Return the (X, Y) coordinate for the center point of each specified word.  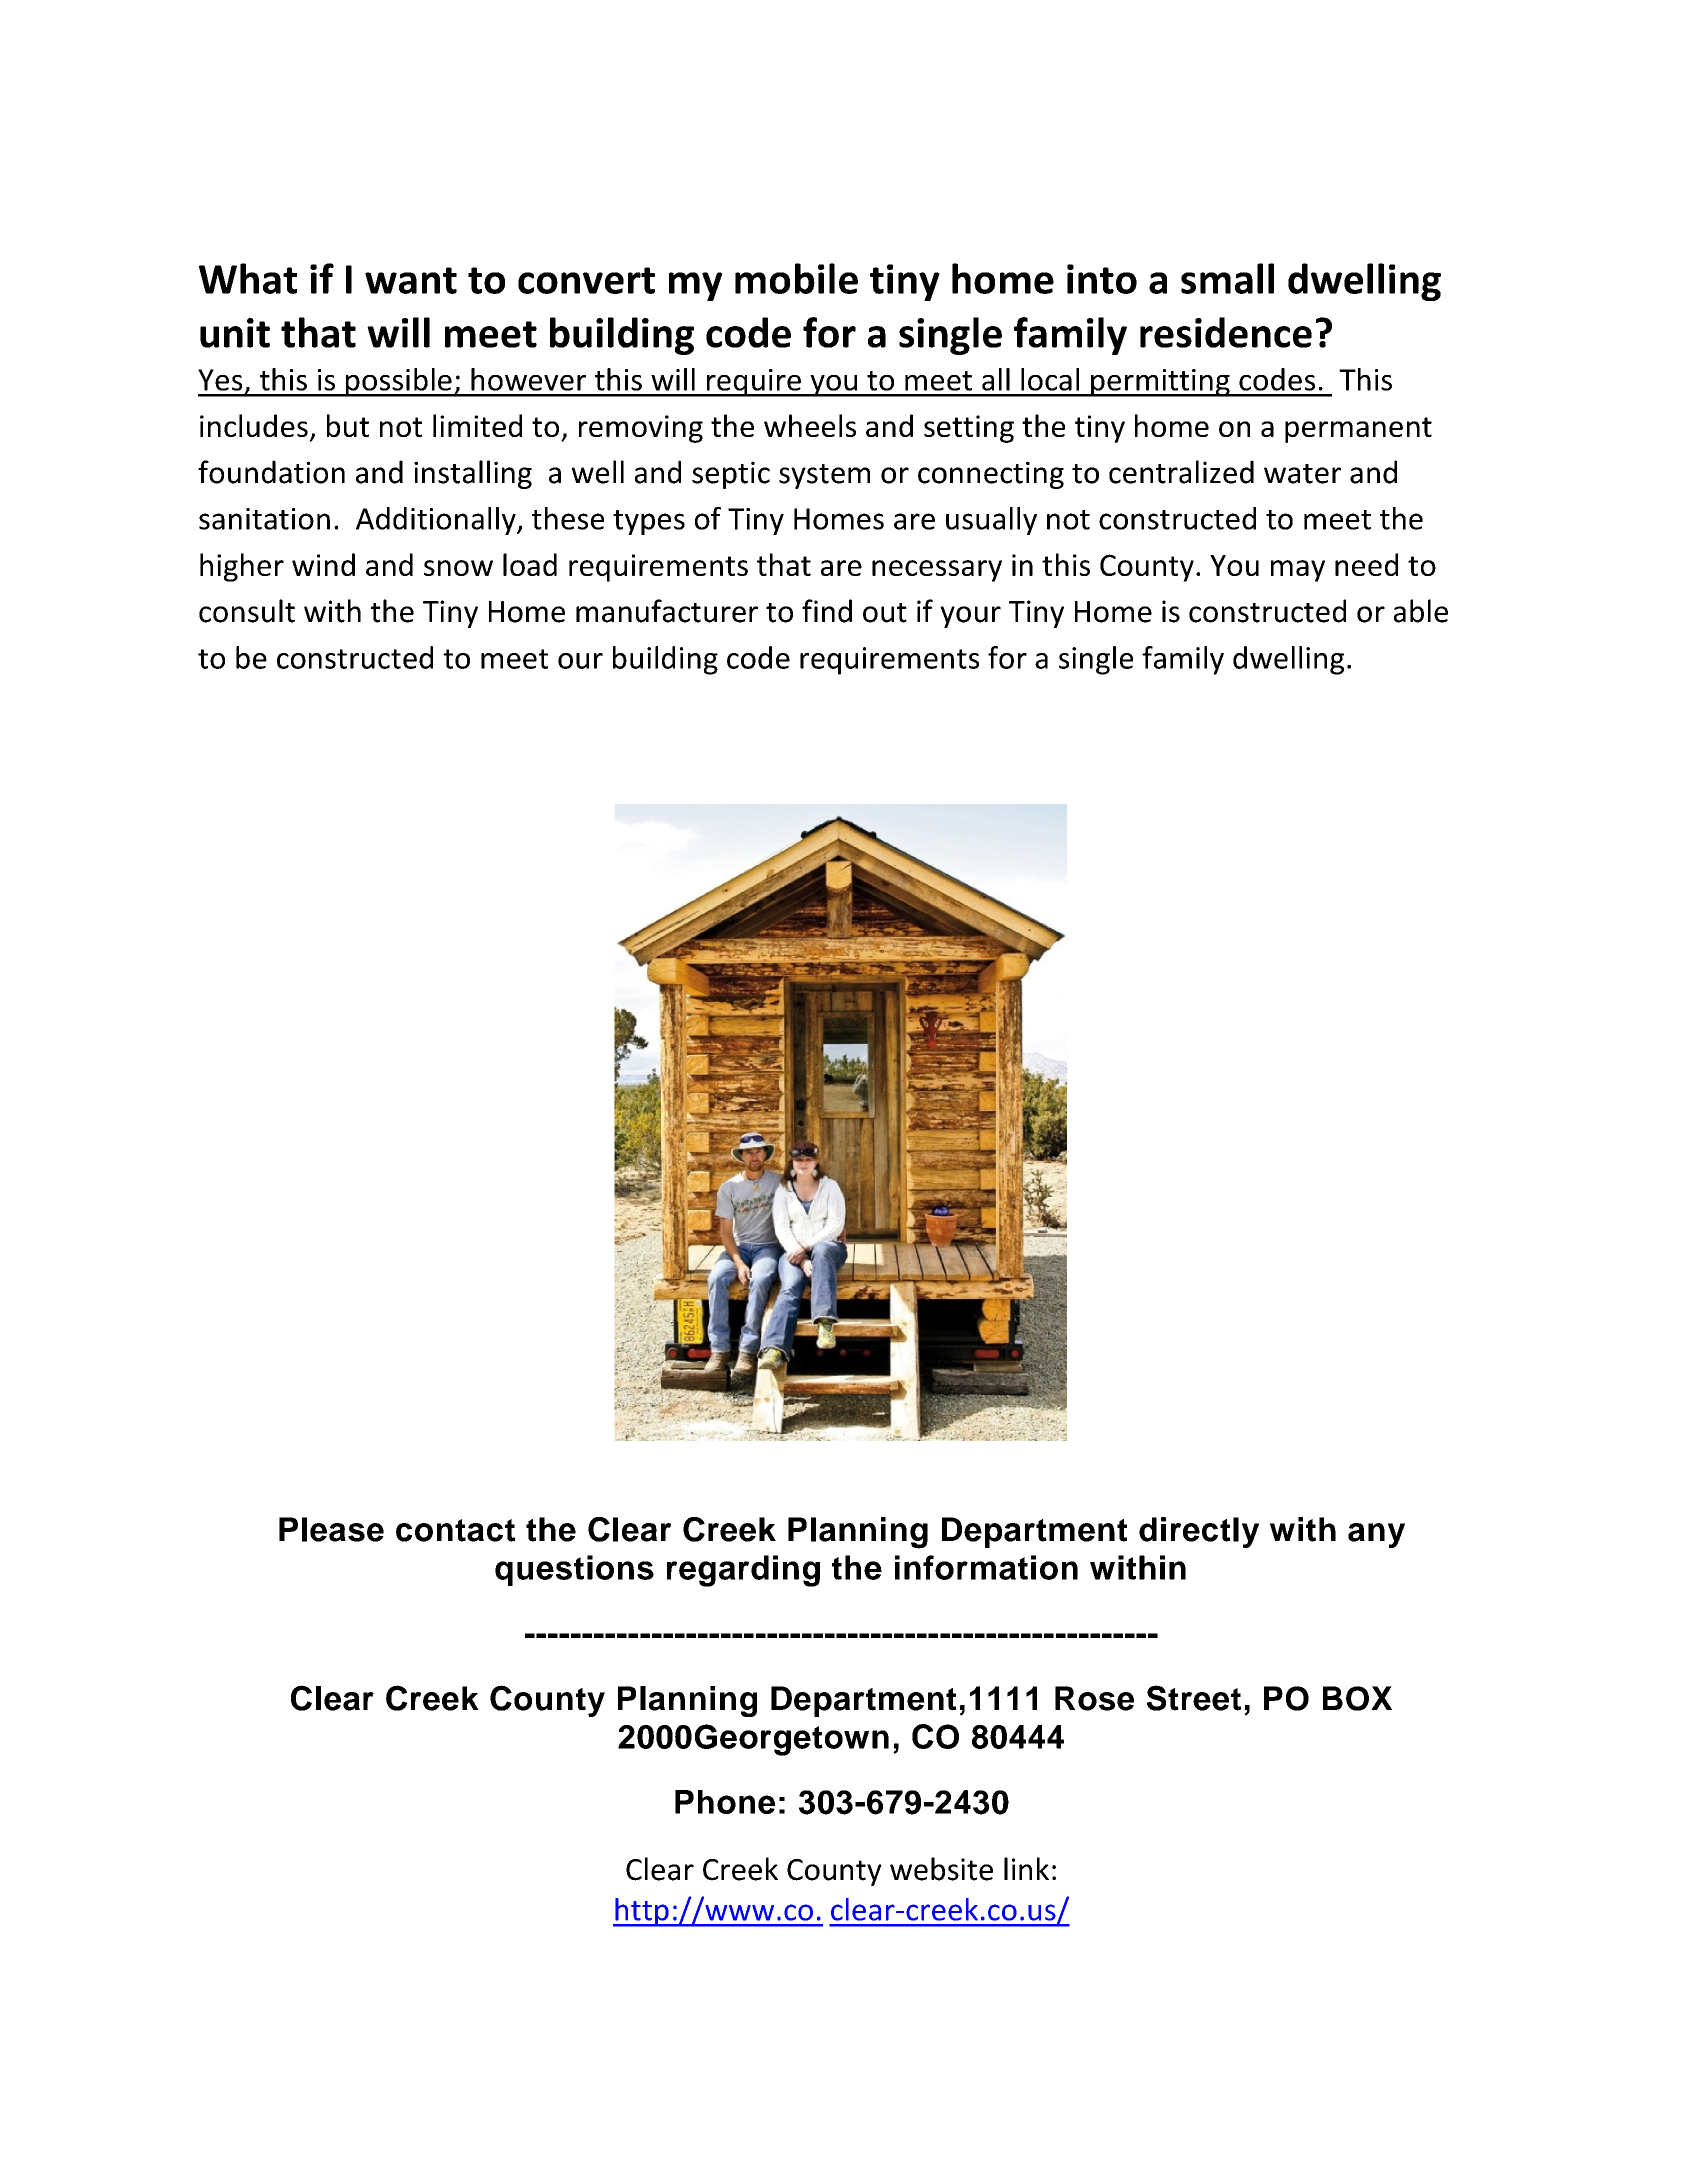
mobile (796, 278)
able (1421, 611)
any (1376, 1535)
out (885, 613)
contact (455, 1530)
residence (1226, 332)
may (1298, 571)
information (986, 1567)
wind (323, 564)
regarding (743, 1571)
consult (247, 611)
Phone (725, 1802)
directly (1199, 1532)
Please (331, 1529)
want (411, 280)
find (827, 611)
